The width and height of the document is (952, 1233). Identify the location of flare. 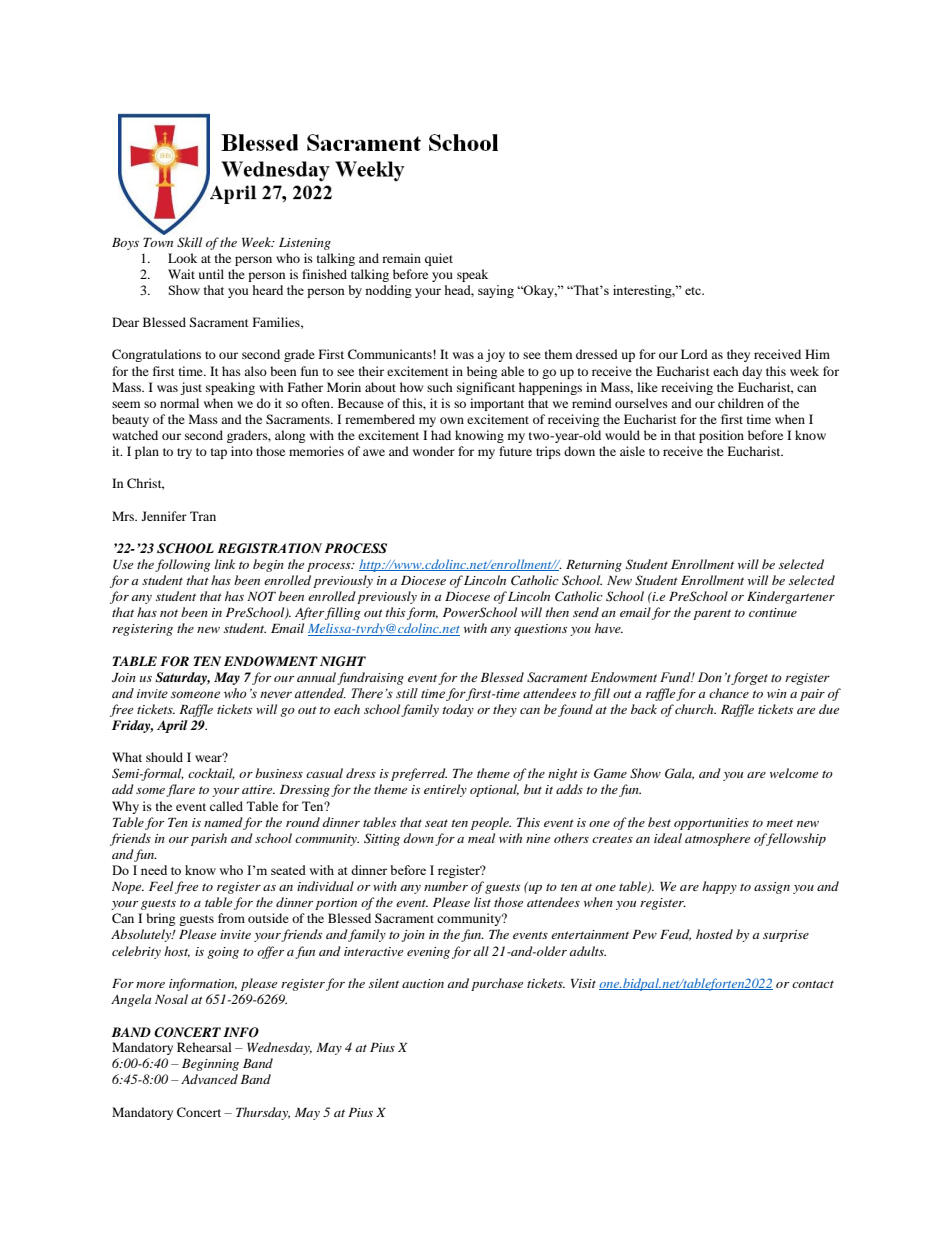
(180, 790).
